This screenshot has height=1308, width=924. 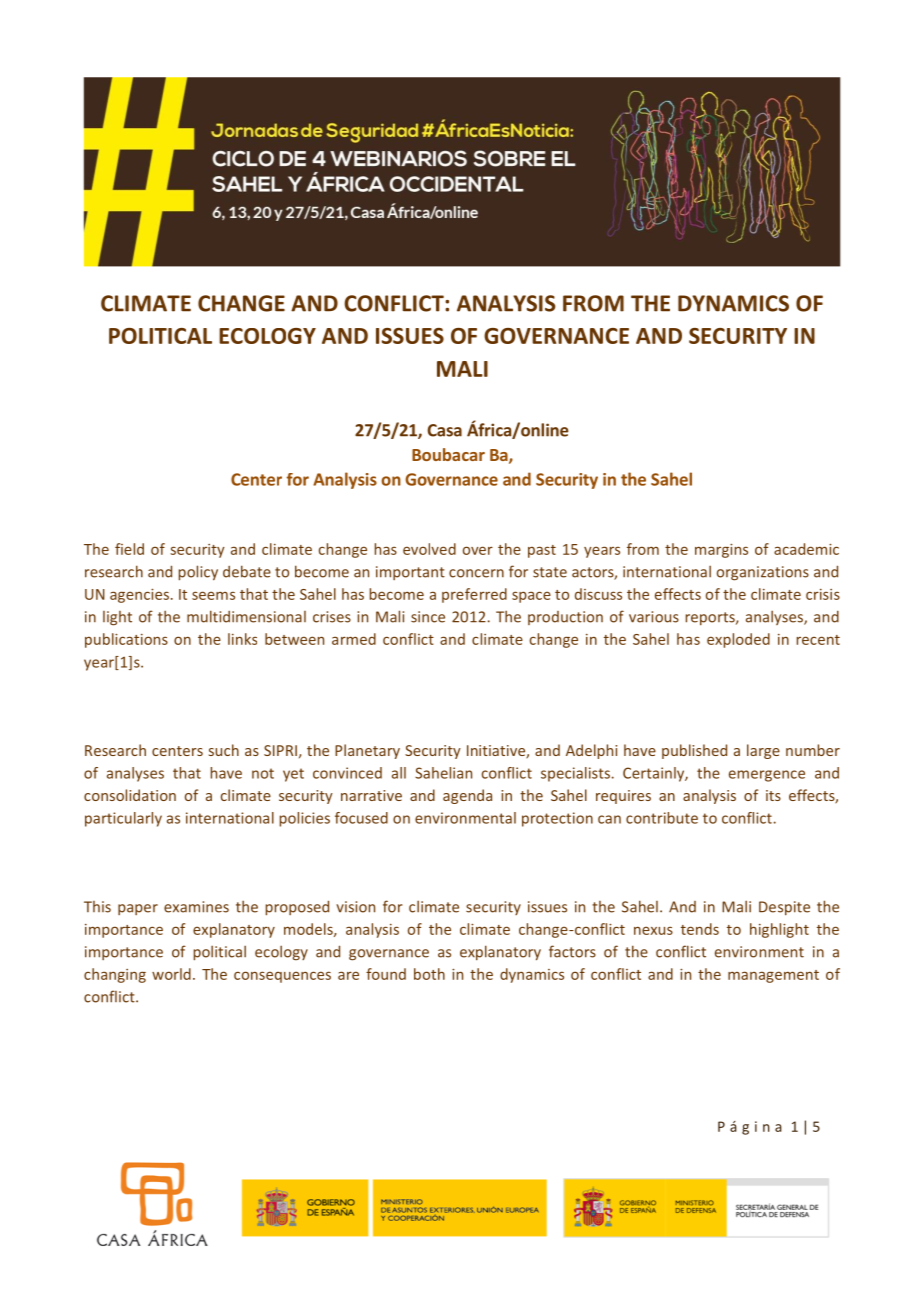 I want to click on management, so click(x=773, y=976).
